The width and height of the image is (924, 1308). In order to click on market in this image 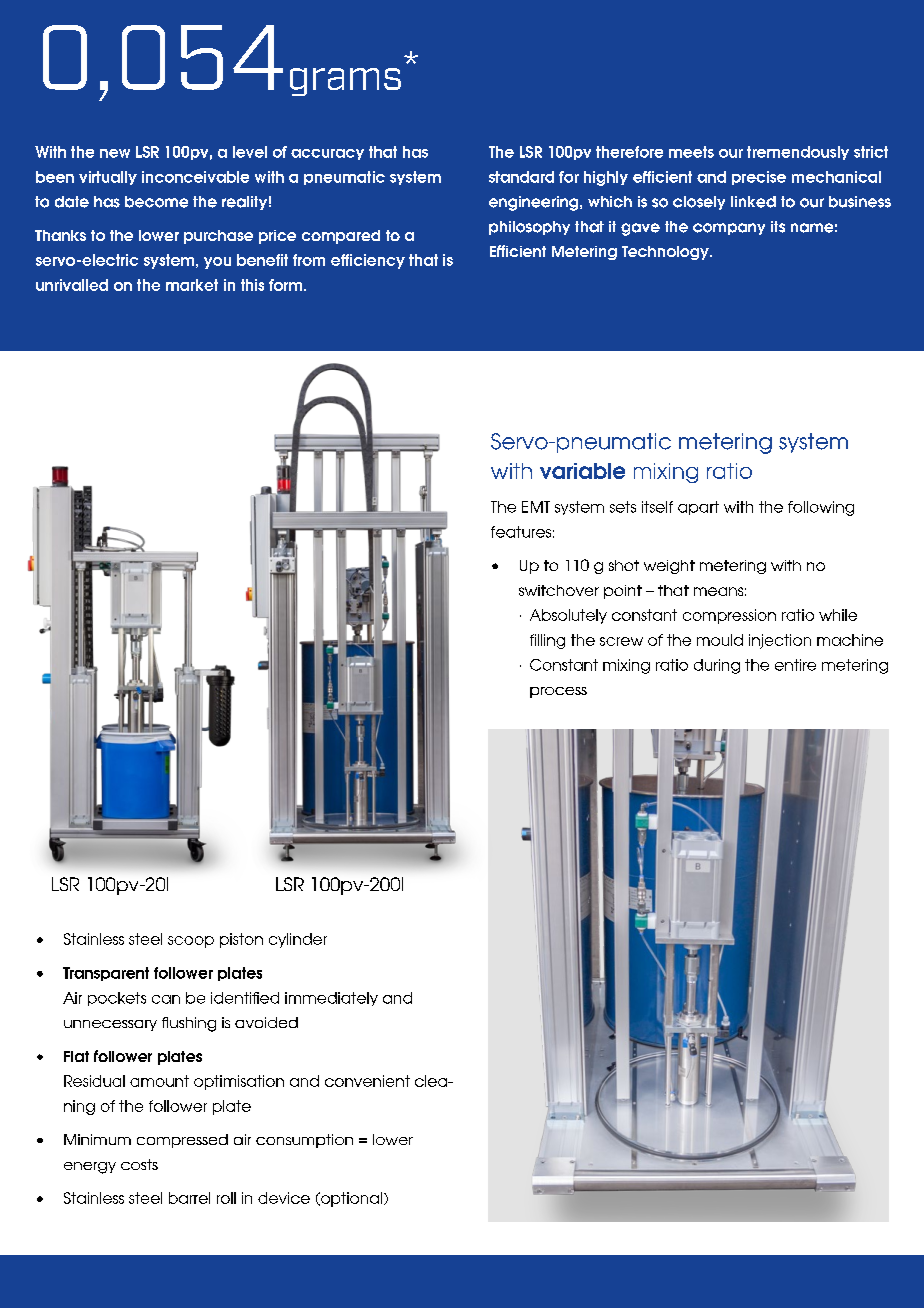, I will do `click(192, 285)`.
